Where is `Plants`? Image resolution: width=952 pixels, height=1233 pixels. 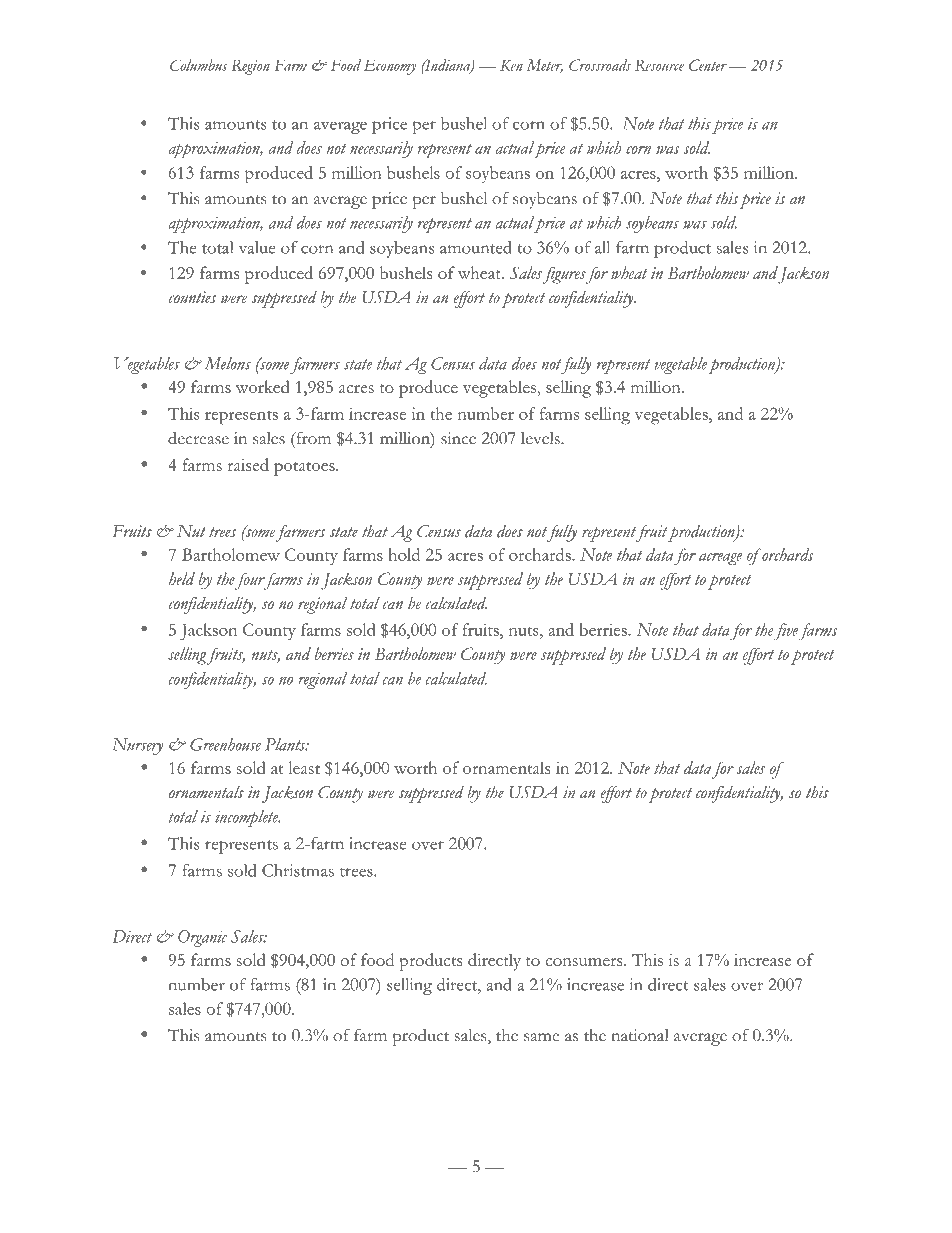 Plants is located at coordinates (286, 744).
